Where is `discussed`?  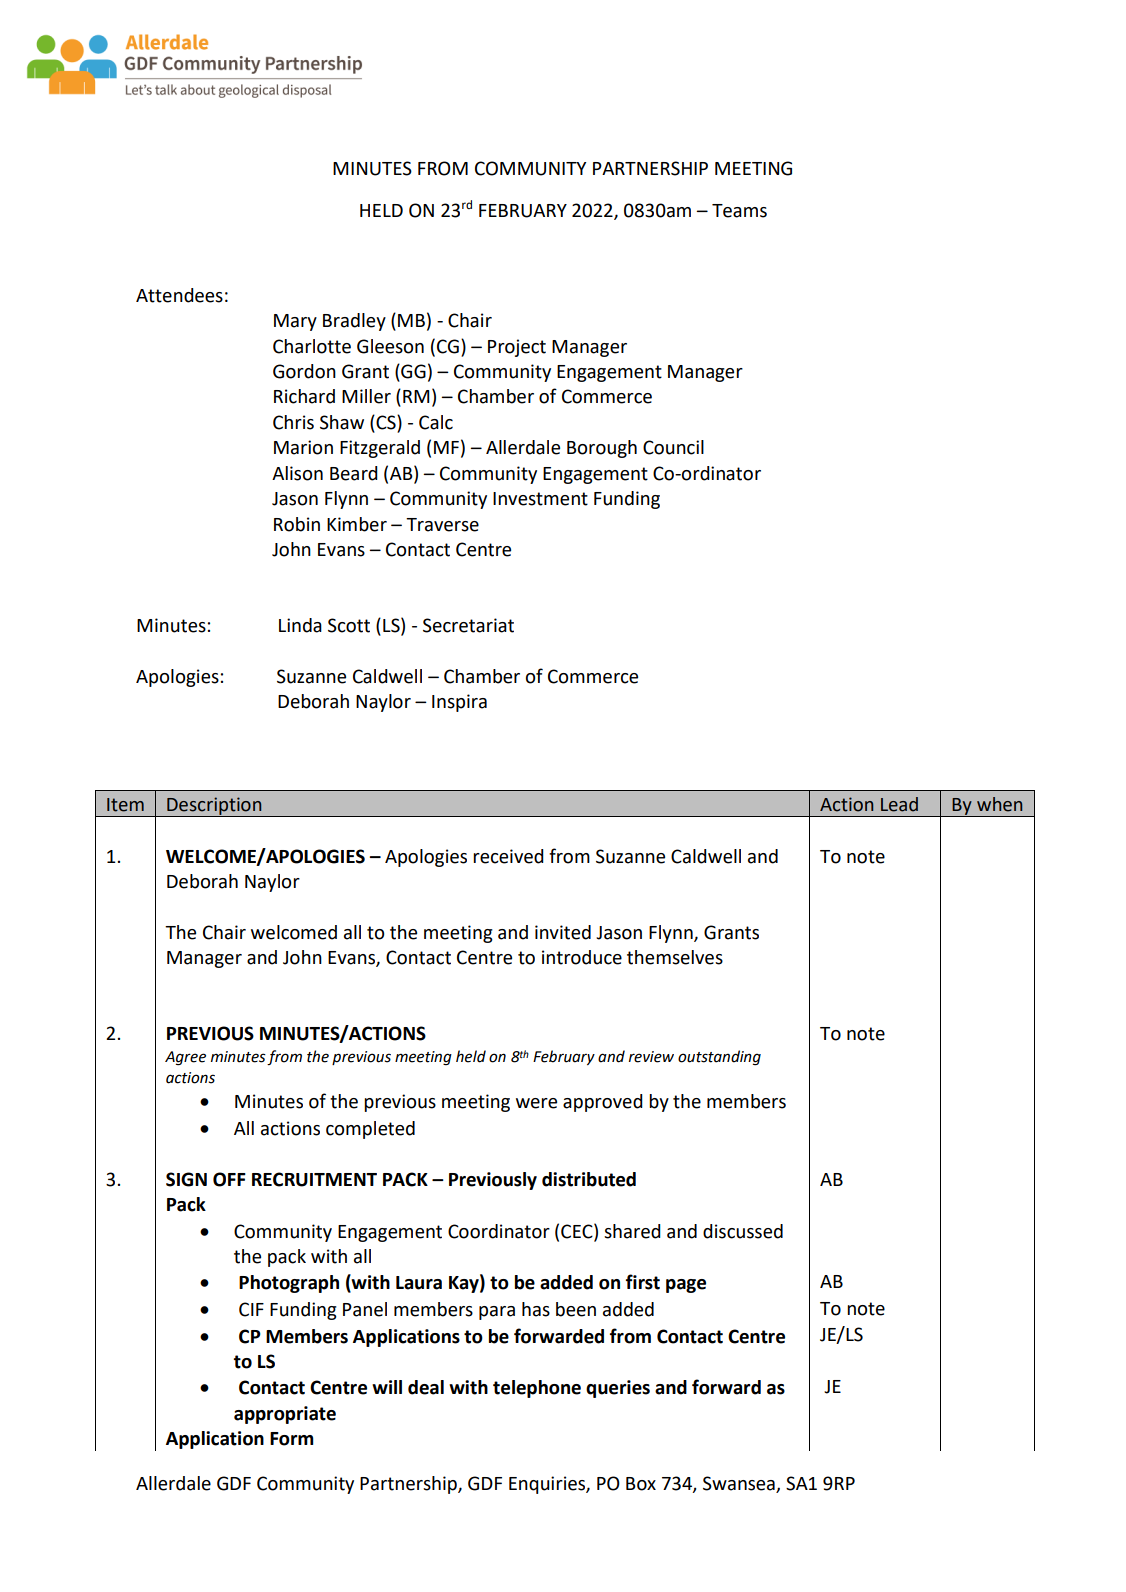 discussed is located at coordinates (743, 1231).
